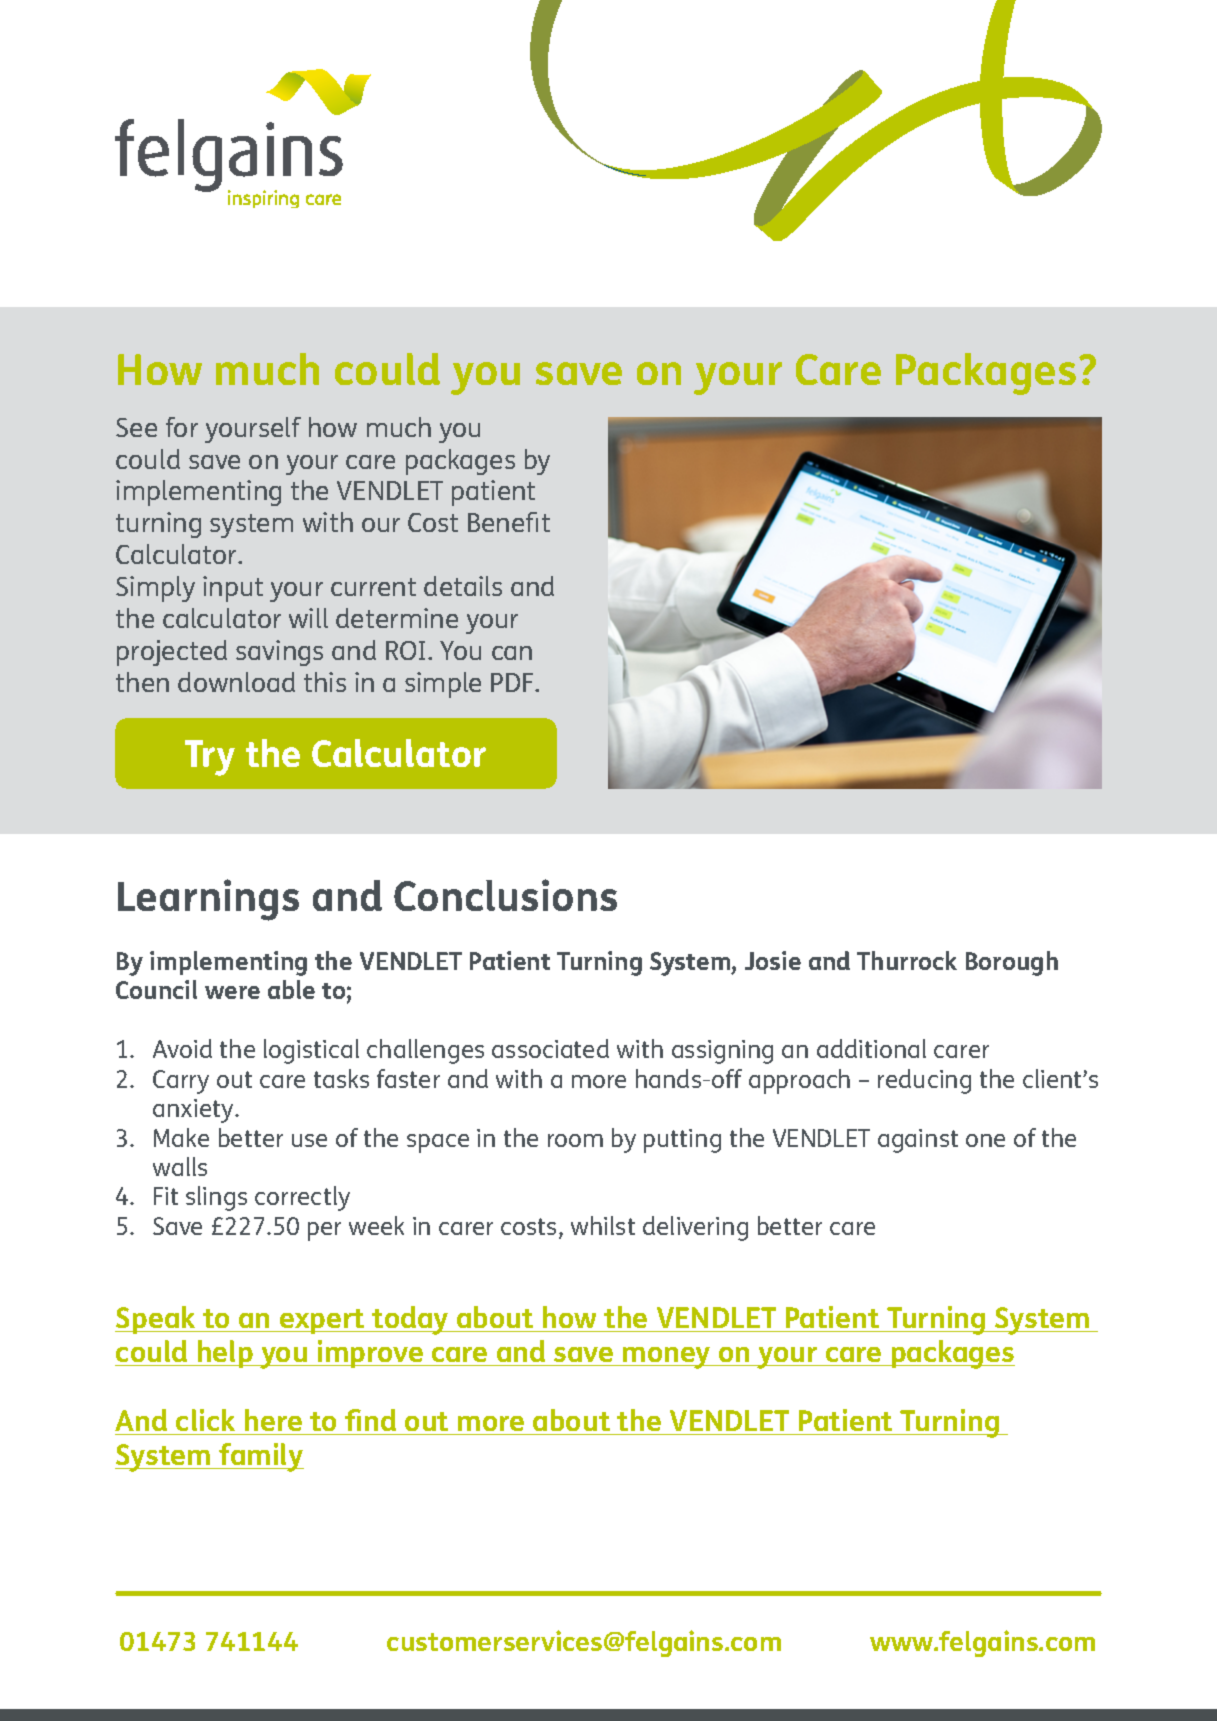 Image resolution: width=1217 pixels, height=1721 pixels. Describe the element at coordinates (463, 586) in the document. I see `details` at that location.
